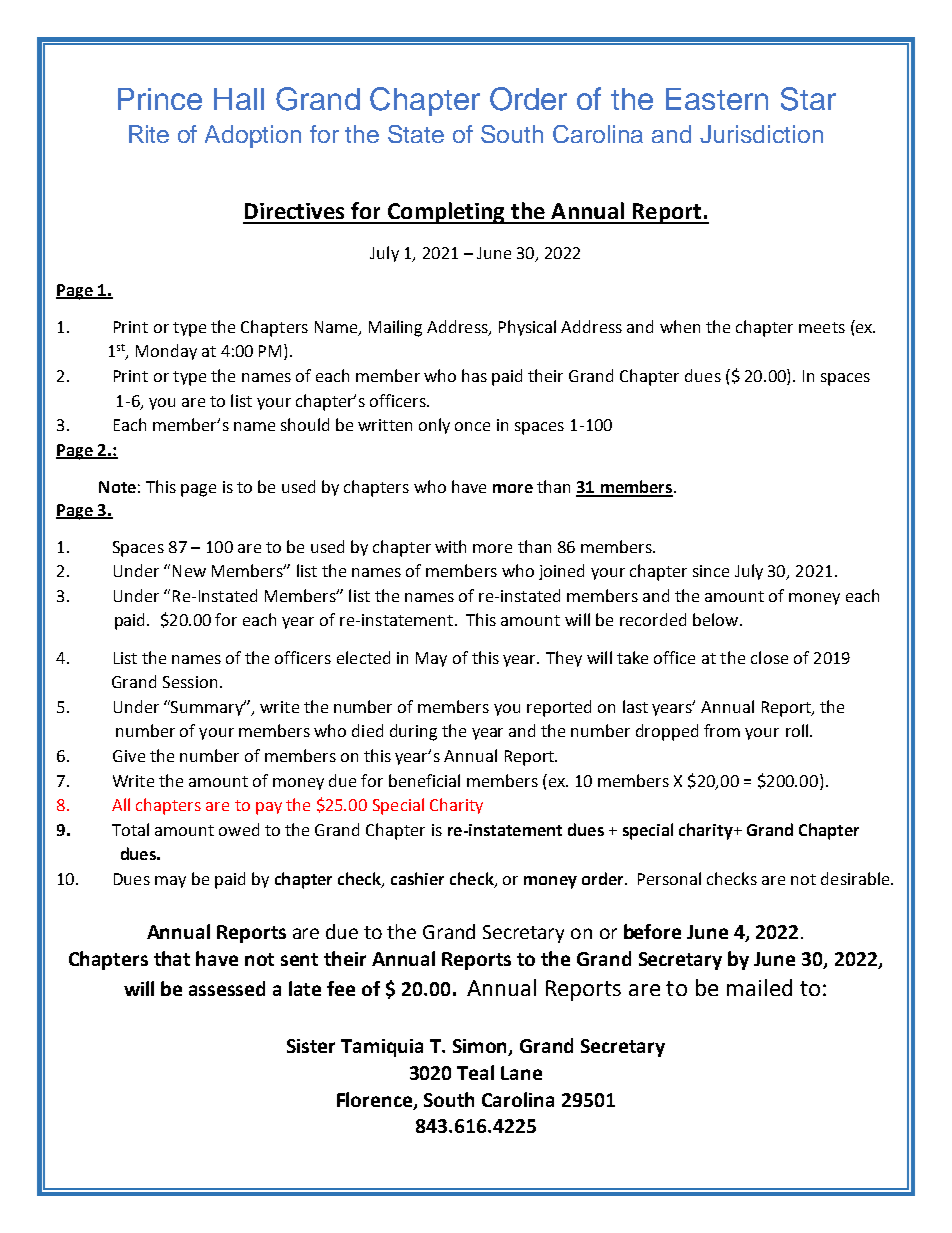 Image resolution: width=952 pixels, height=1233 pixels. Describe the element at coordinates (253, 136) in the page. I see `Adoption` at that location.
